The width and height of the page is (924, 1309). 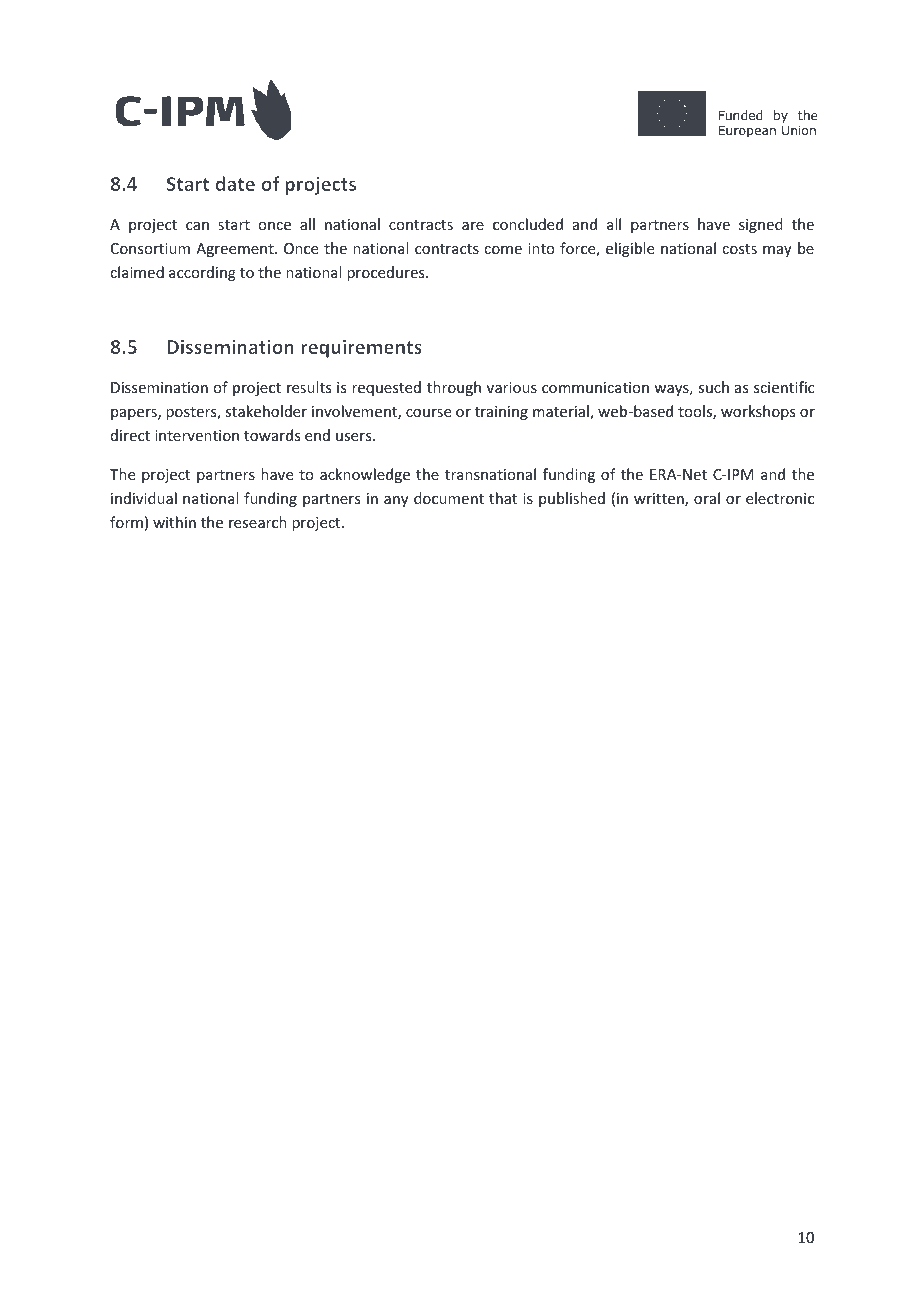 What do you see at coordinates (454, 388) in the page?
I see `through` at bounding box center [454, 388].
